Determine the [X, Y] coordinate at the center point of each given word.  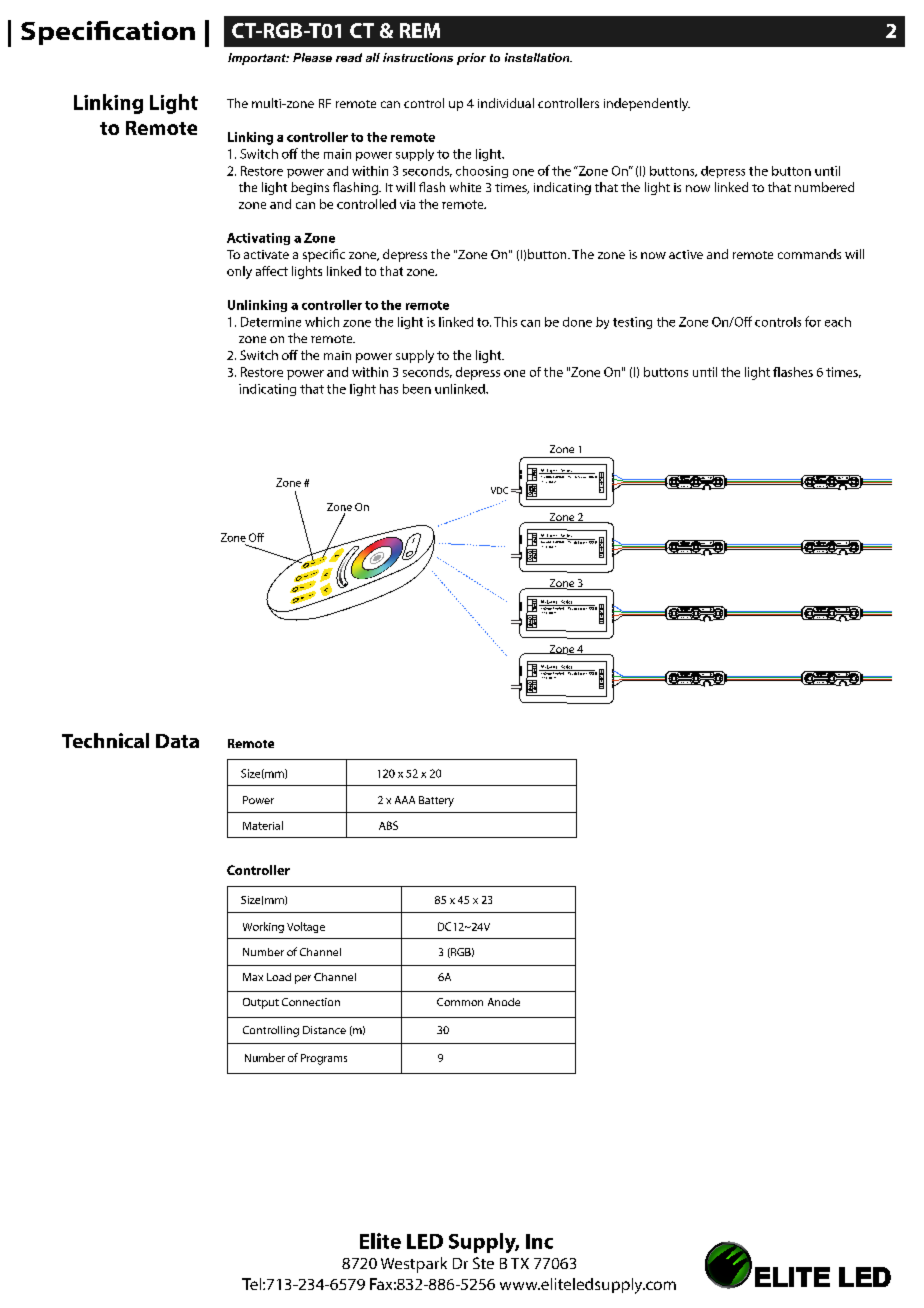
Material [263, 825]
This [505, 322]
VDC [499, 490]
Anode [504, 1002]
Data [177, 741]
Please [312, 57]
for [813, 321]
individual [506, 103]
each [838, 322]
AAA [405, 800]
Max [253, 977]
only [239, 272]
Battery [436, 801]
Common [460, 1002]
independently [647, 104]
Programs [324, 1059]
